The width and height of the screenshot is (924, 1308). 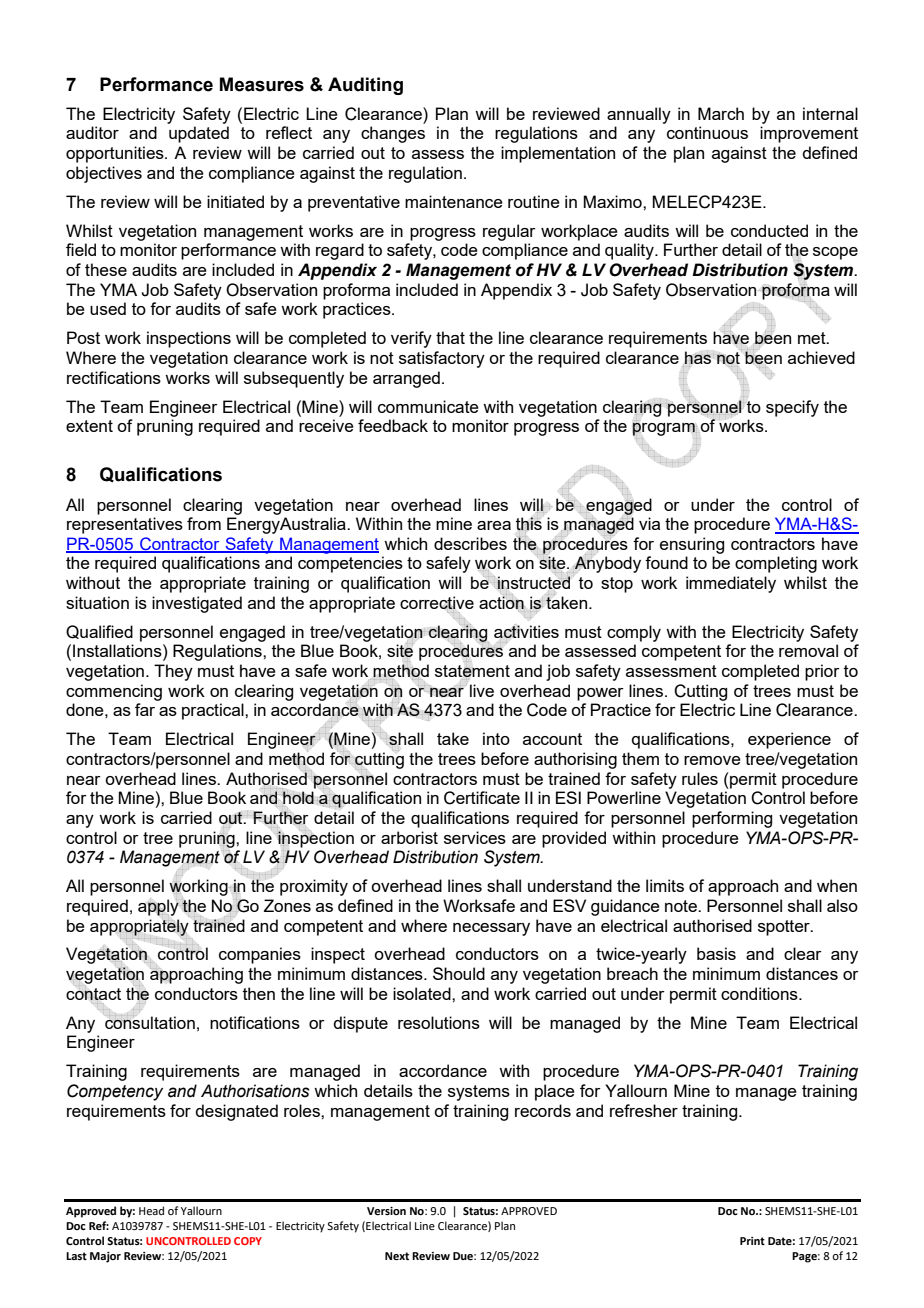 I want to click on March, so click(x=721, y=113).
